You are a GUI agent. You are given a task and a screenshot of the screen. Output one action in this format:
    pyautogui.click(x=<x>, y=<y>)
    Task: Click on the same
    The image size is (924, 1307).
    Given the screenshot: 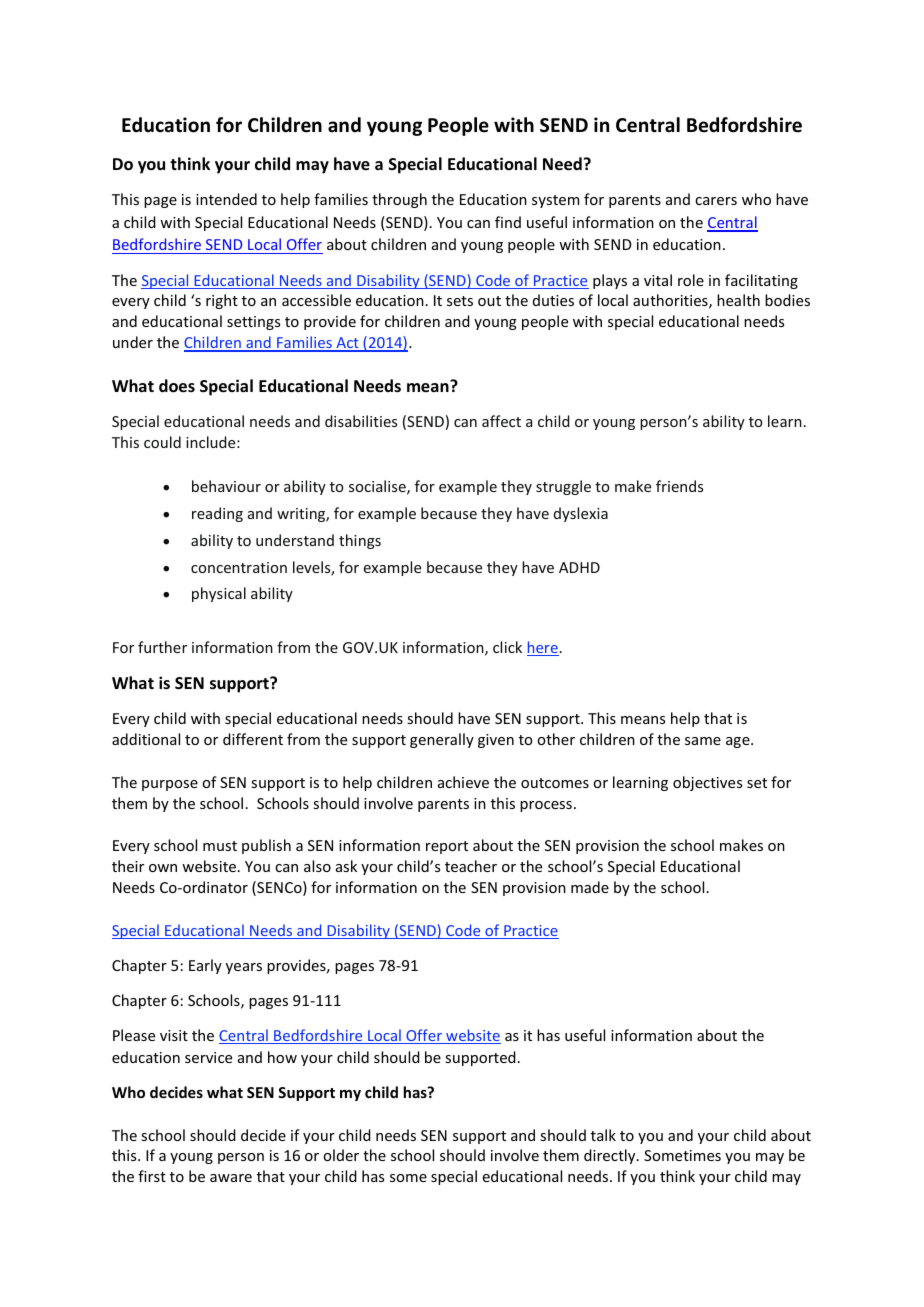 What is the action you would take?
    pyautogui.click(x=703, y=741)
